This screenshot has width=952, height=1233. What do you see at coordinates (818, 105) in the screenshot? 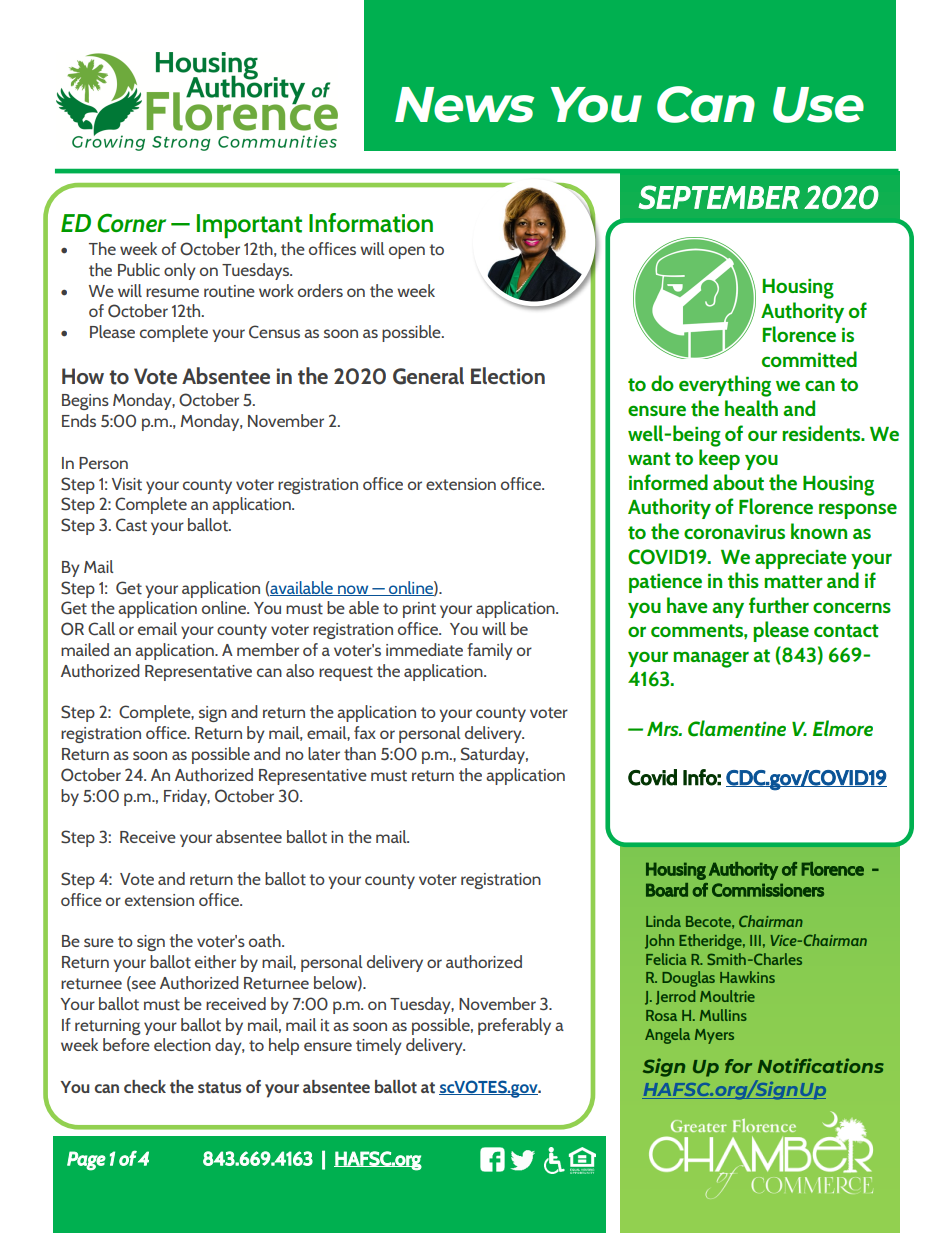
I see `Use` at bounding box center [818, 105].
